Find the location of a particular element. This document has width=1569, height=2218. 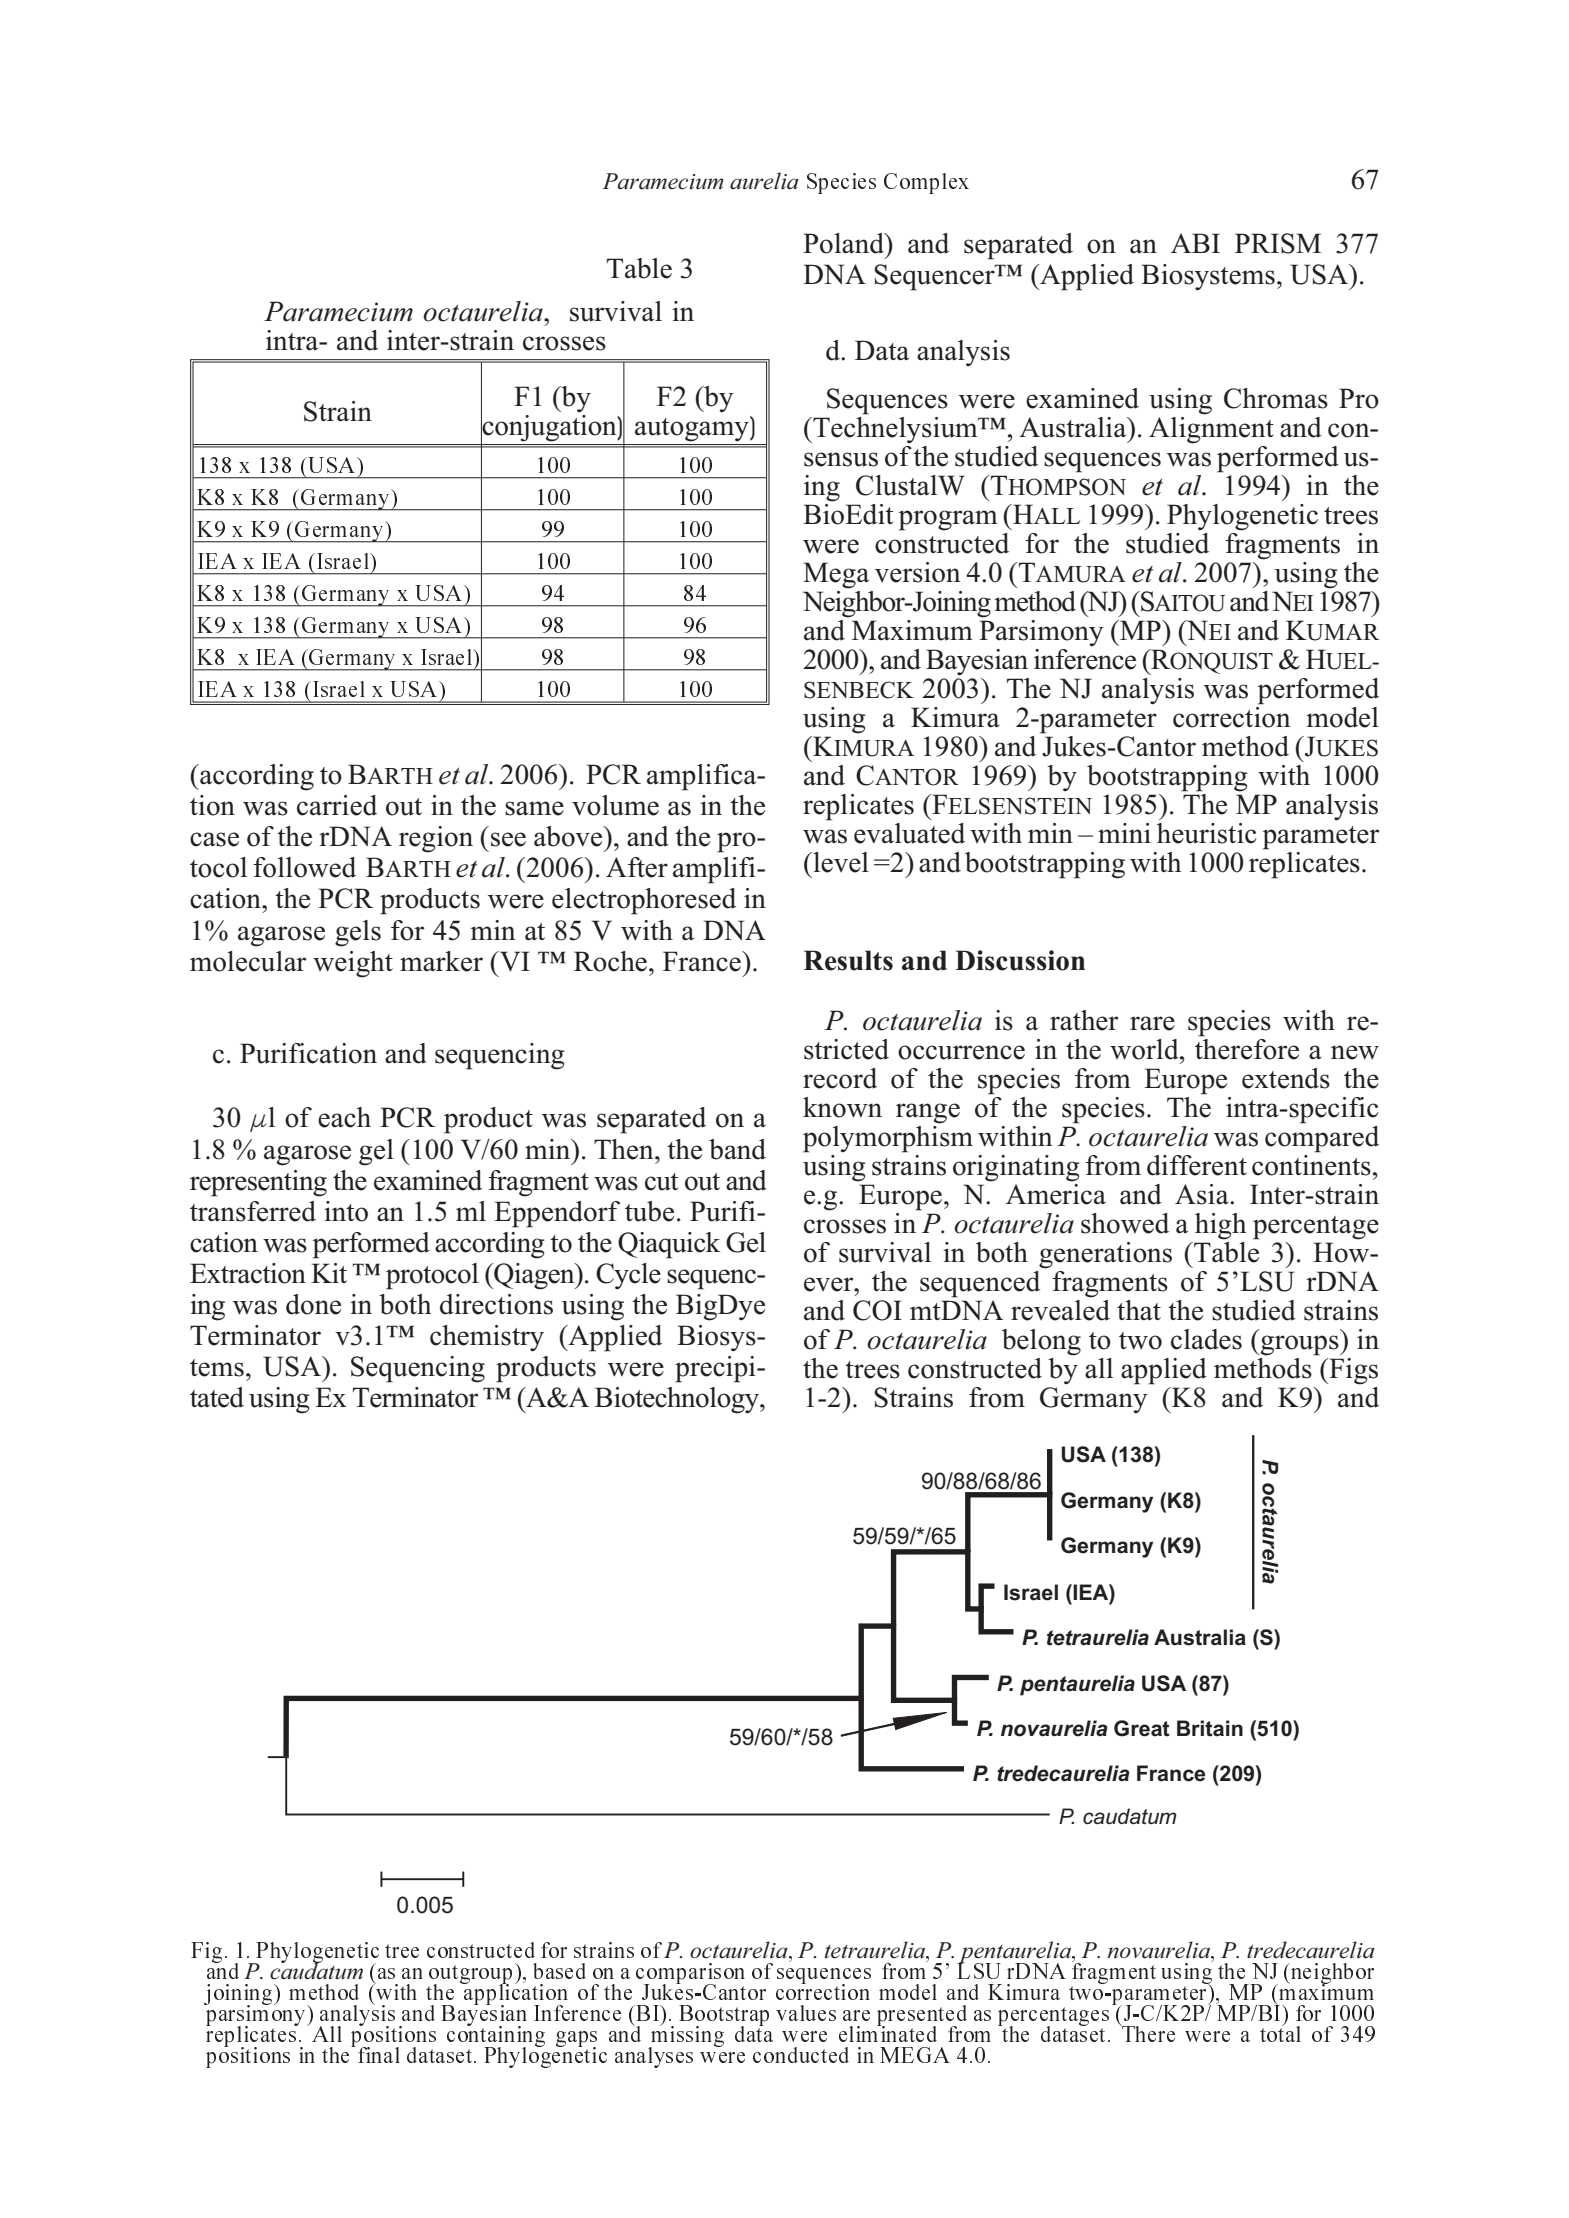

different is located at coordinates (1197, 1165).
